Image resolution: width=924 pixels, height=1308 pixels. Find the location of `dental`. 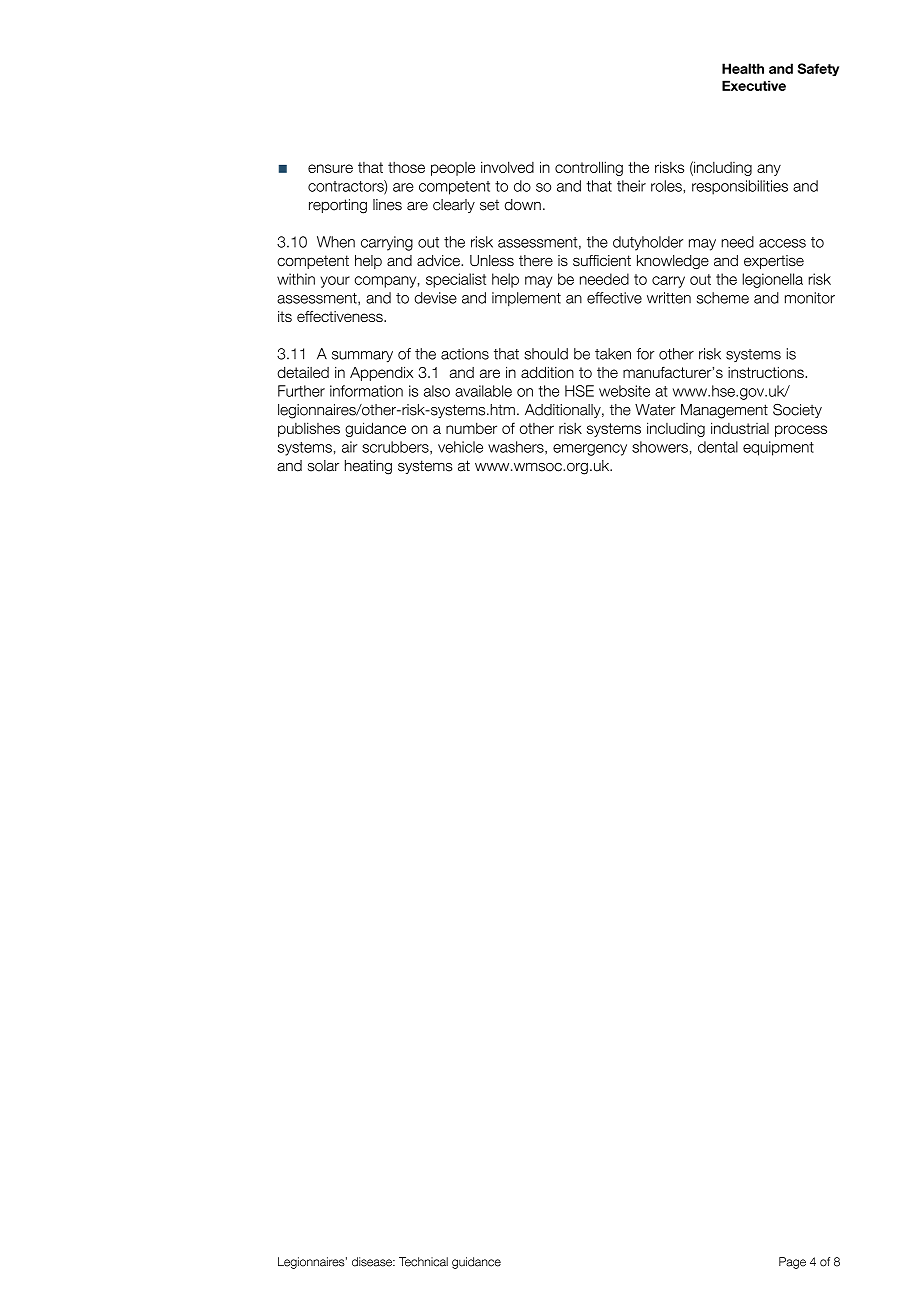

dental is located at coordinates (718, 447).
